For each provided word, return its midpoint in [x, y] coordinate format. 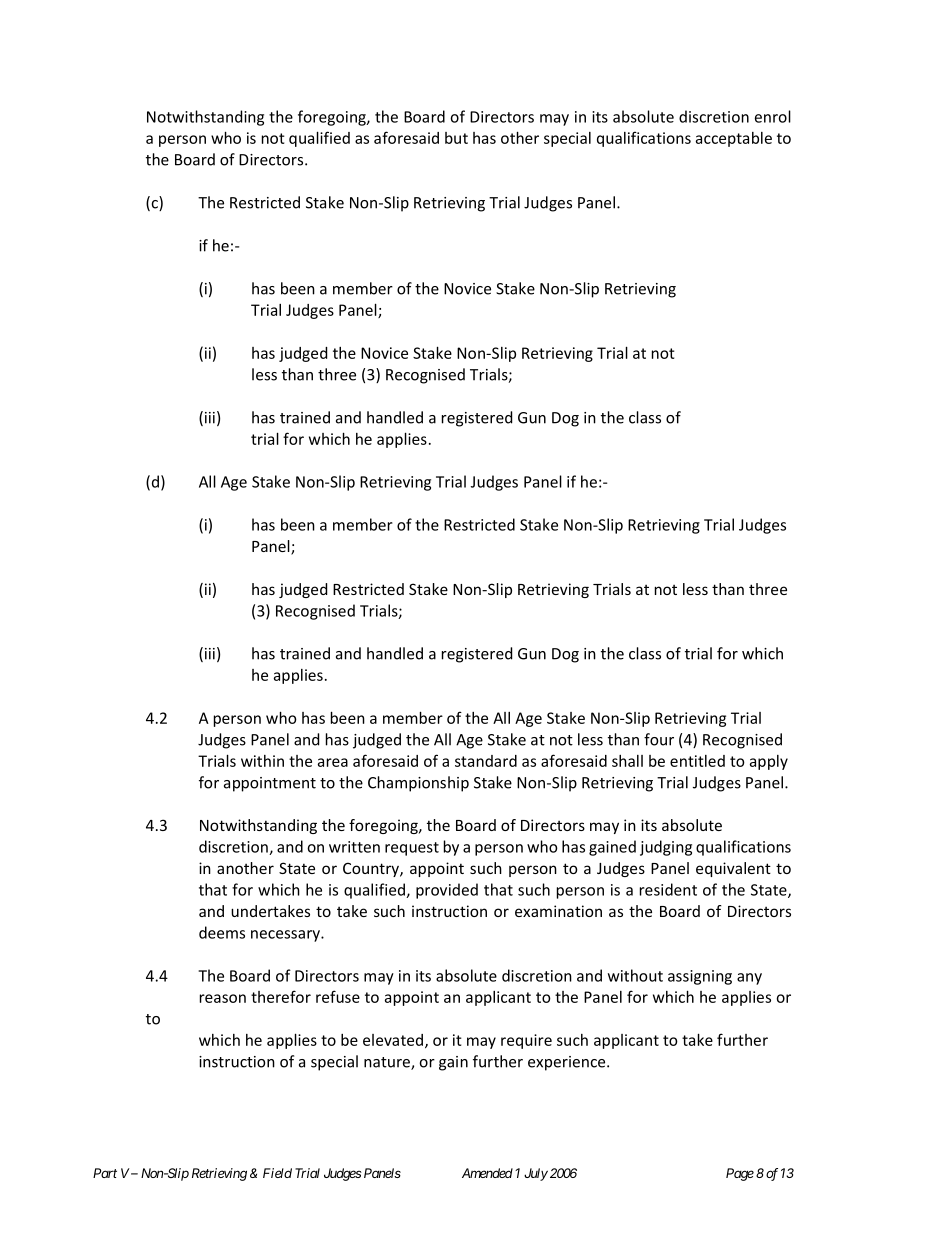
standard [486, 761]
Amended [487, 1173]
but [456, 138]
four [659, 739]
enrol [773, 116]
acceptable [734, 139]
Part [105, 1173]
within [262, 761]
